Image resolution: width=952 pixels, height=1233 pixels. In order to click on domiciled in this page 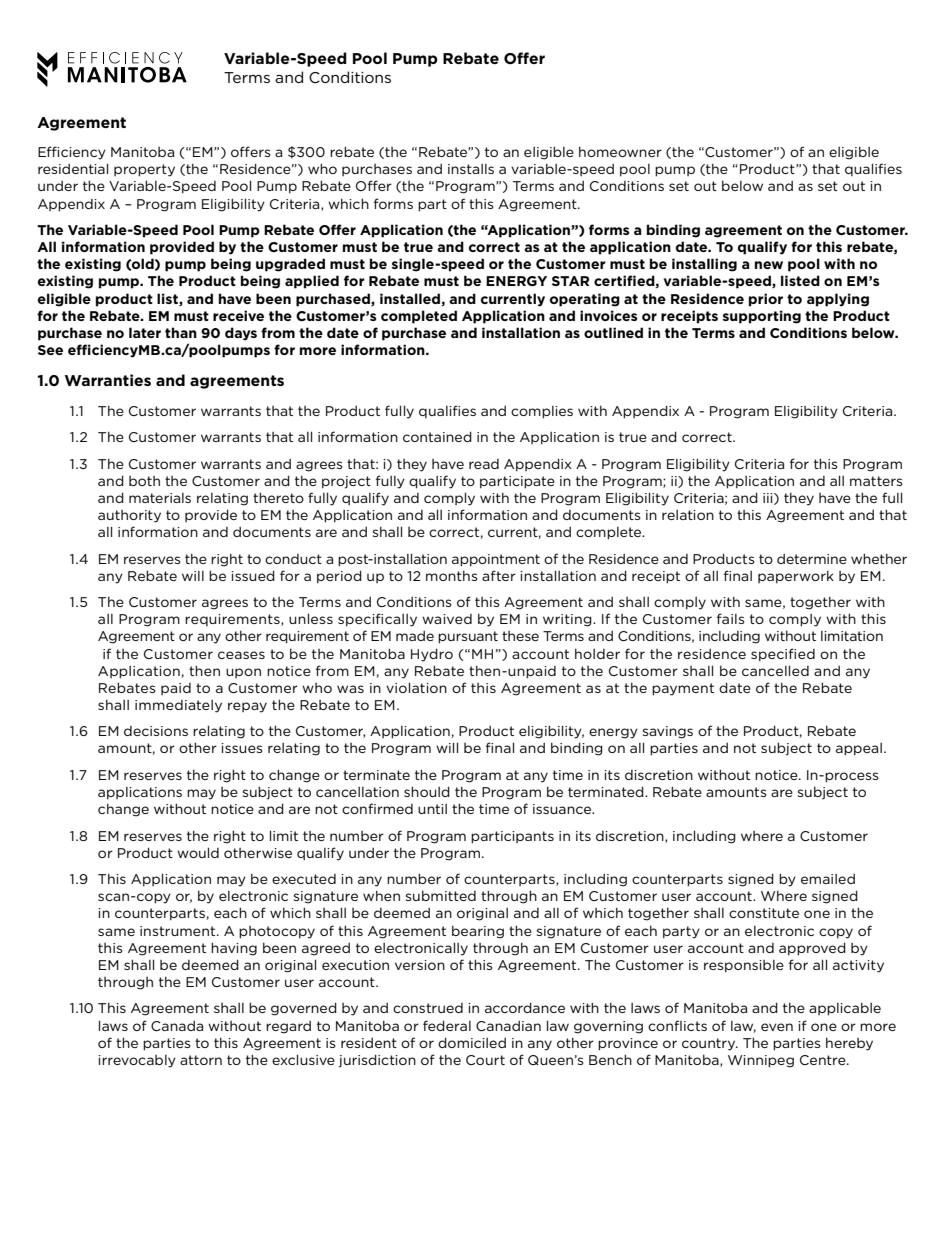, I will do `click(472, 1042)`.
